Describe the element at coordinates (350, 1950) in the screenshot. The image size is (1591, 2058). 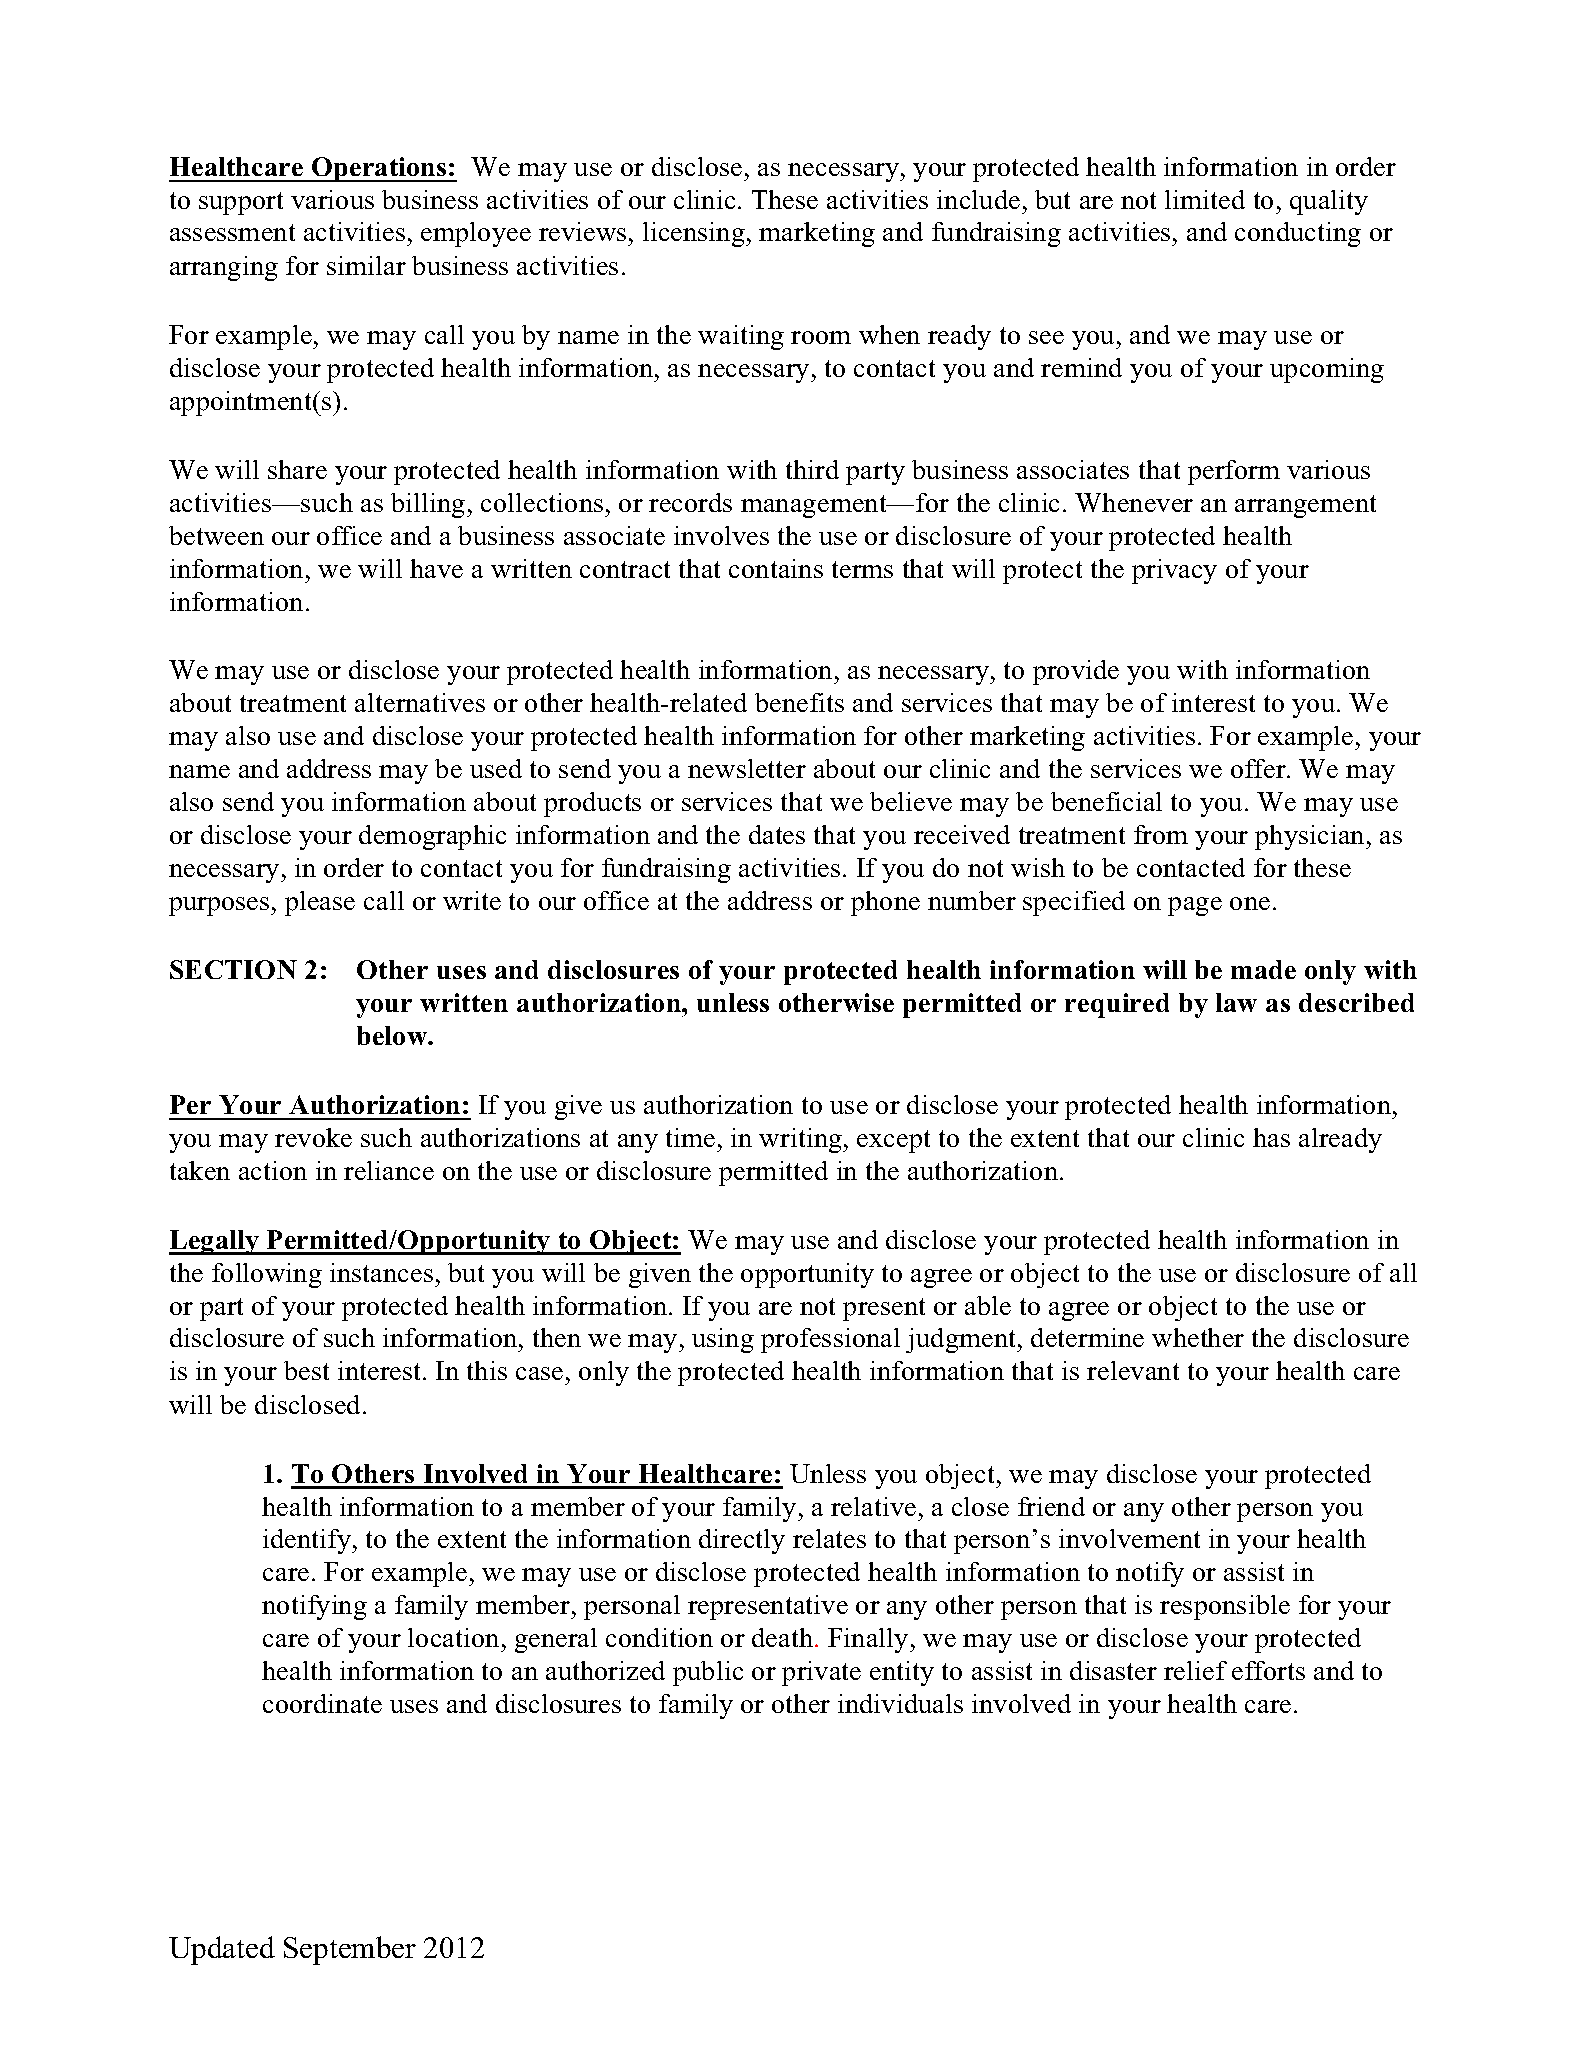
I see `September` at that location.
